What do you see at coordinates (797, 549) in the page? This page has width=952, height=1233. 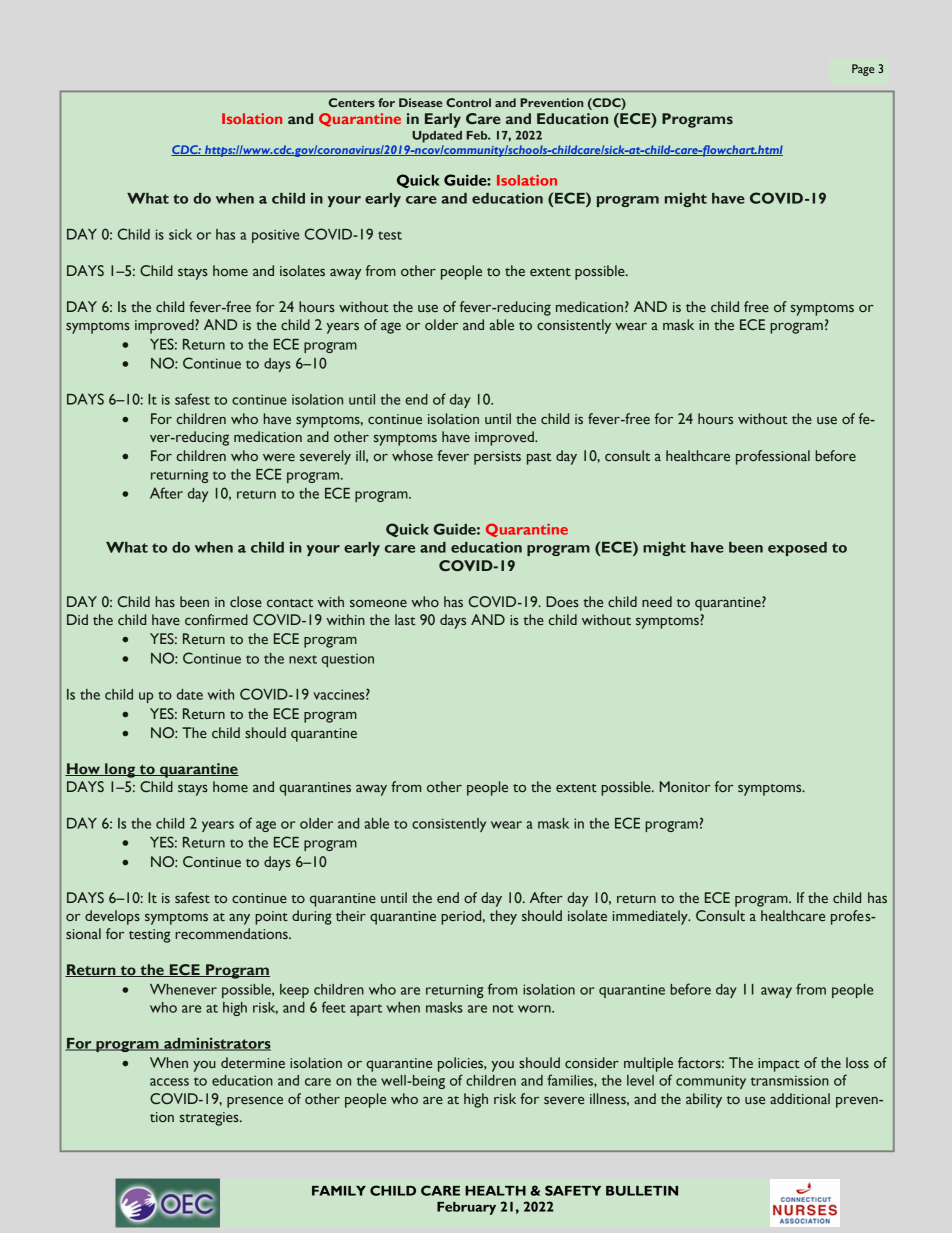 I see `exposed` at bounding box center [797, 549].
